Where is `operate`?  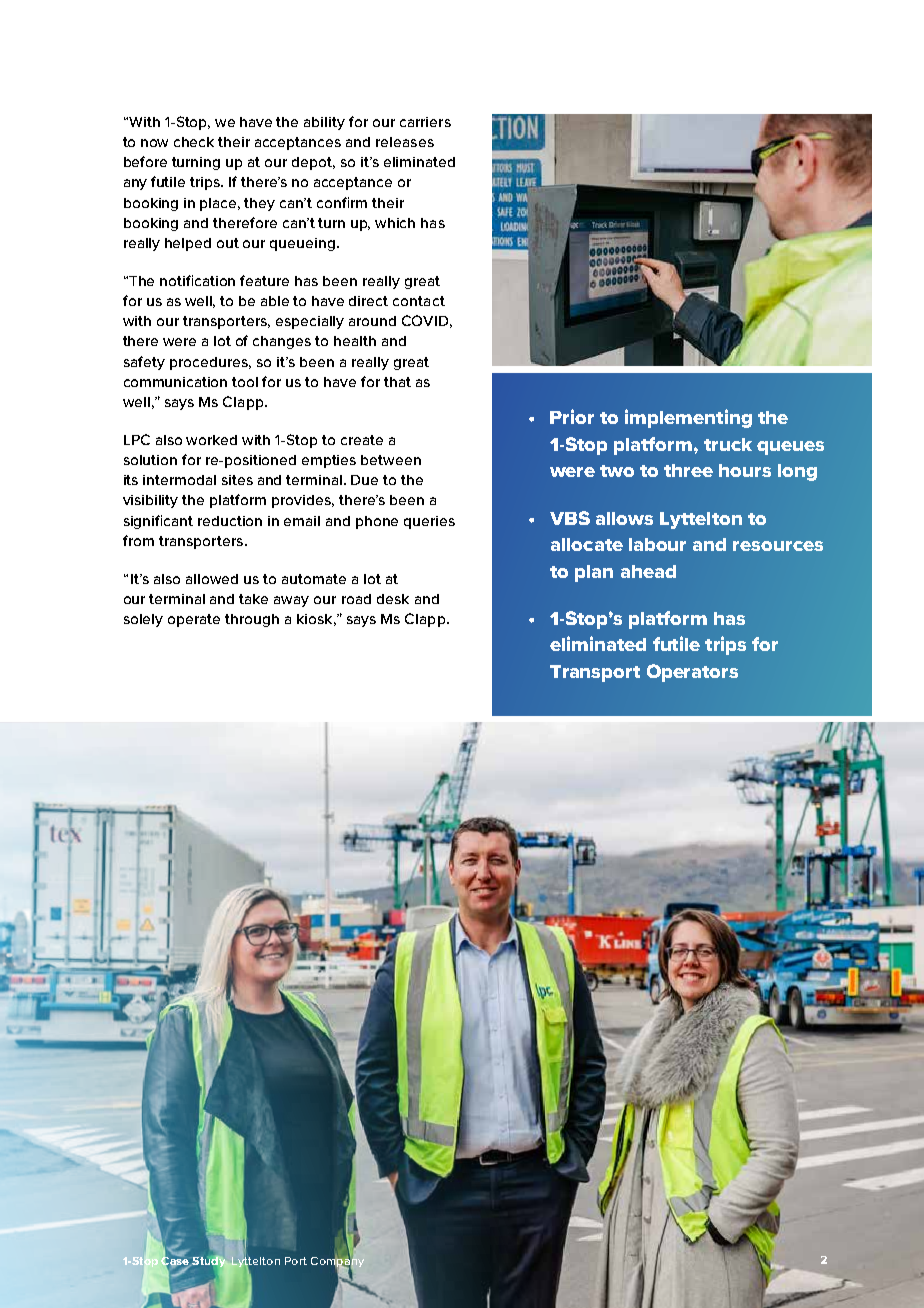 operate is located at coordinates (194, 620).
